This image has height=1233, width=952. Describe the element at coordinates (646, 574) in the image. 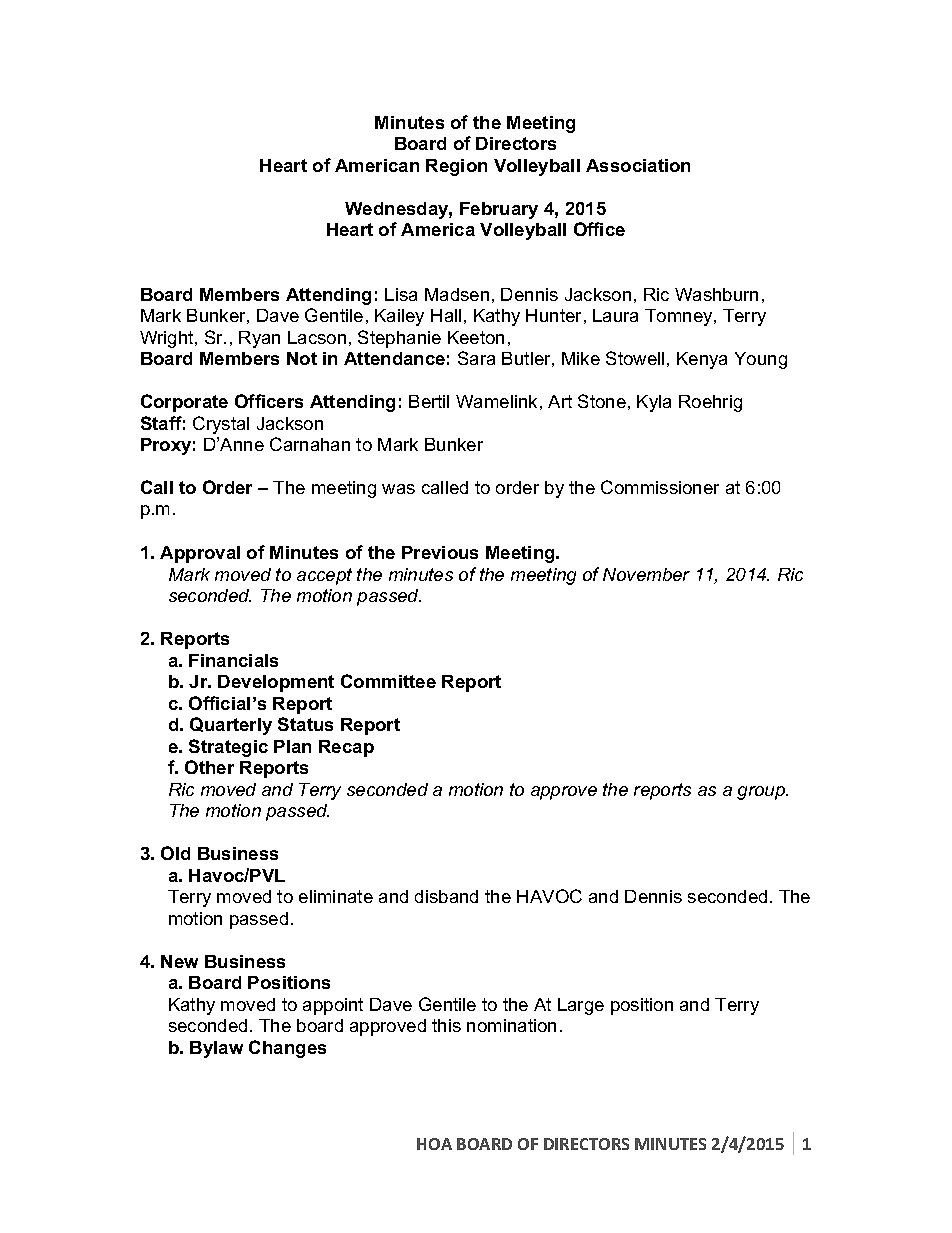

I see `November` at that location.
